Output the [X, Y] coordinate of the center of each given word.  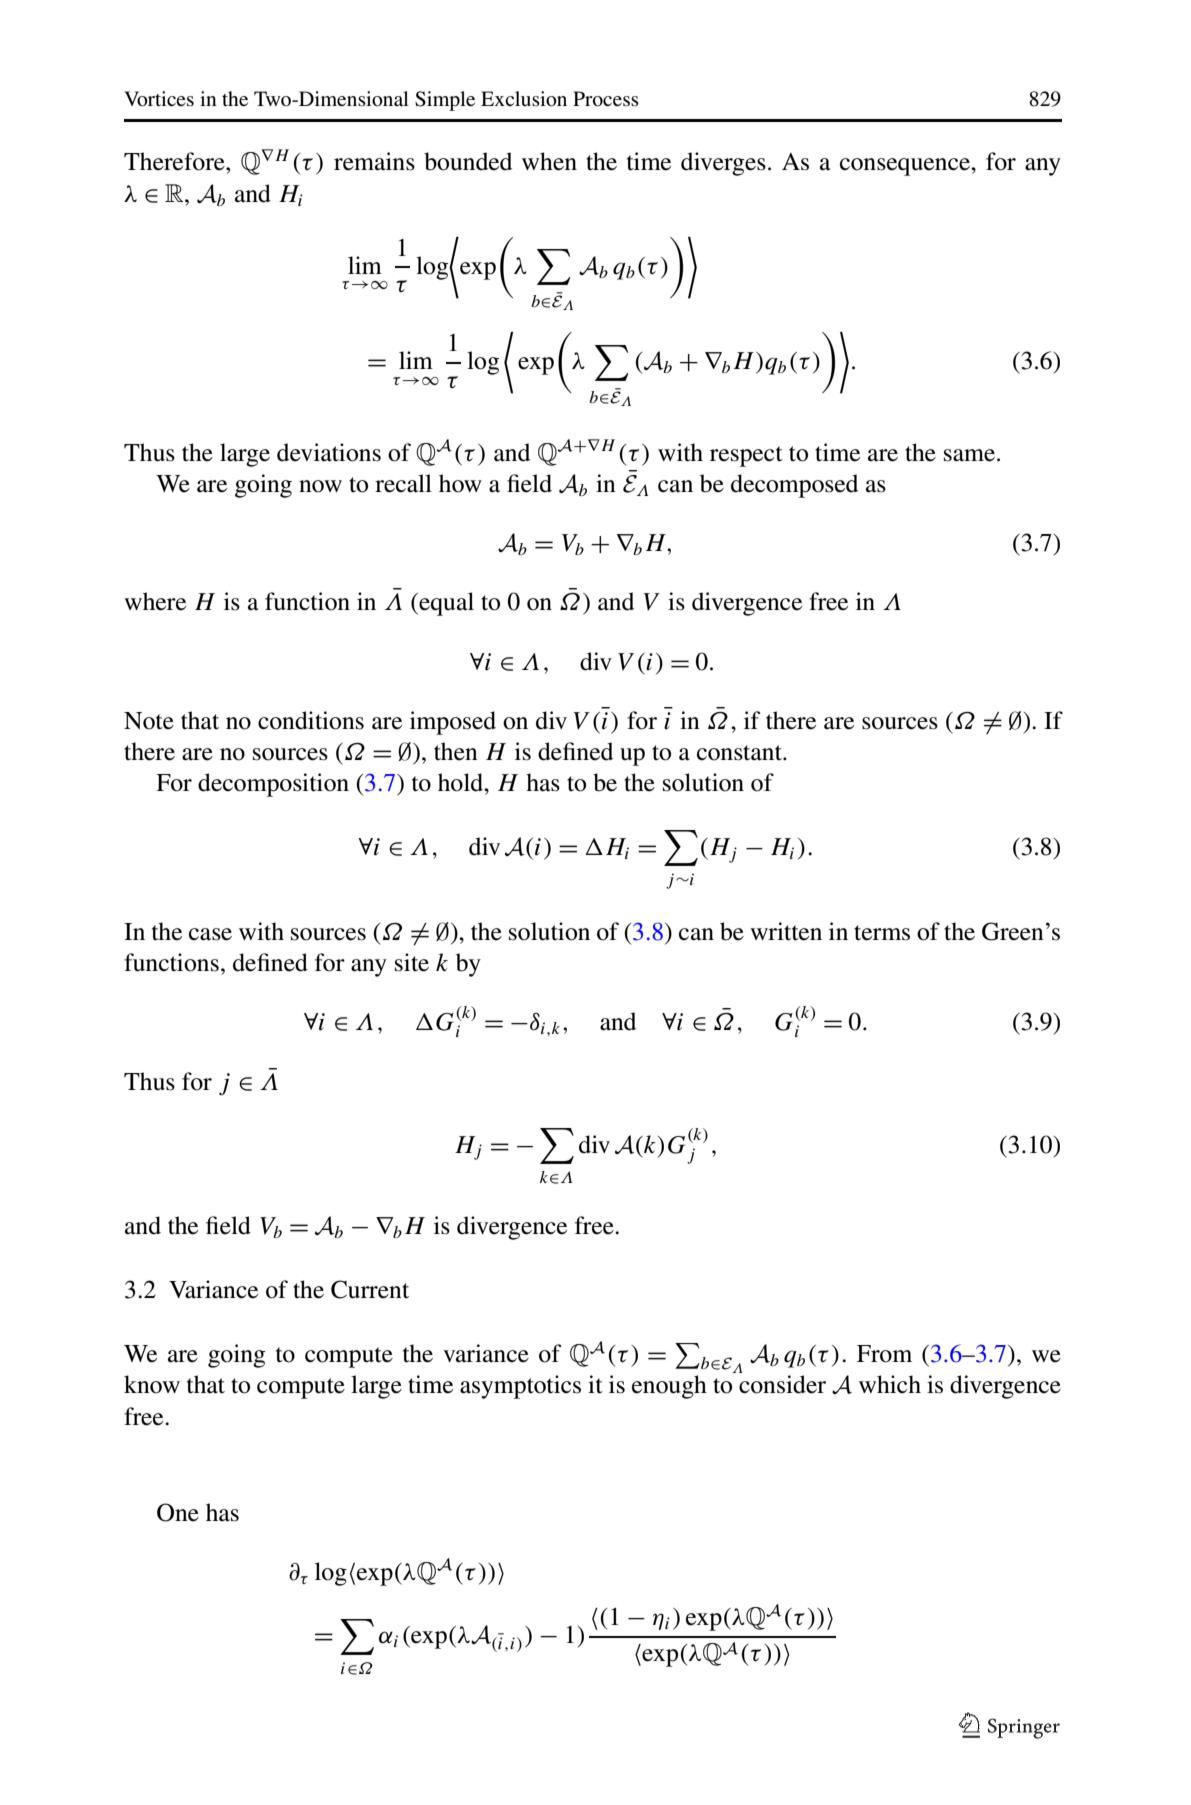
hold [462, 782]
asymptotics [520, 1387]
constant [740, 753]
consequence [906, 167]
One [178, 1512]
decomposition [273, 785]
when [549, 161]
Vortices [159, 99]
